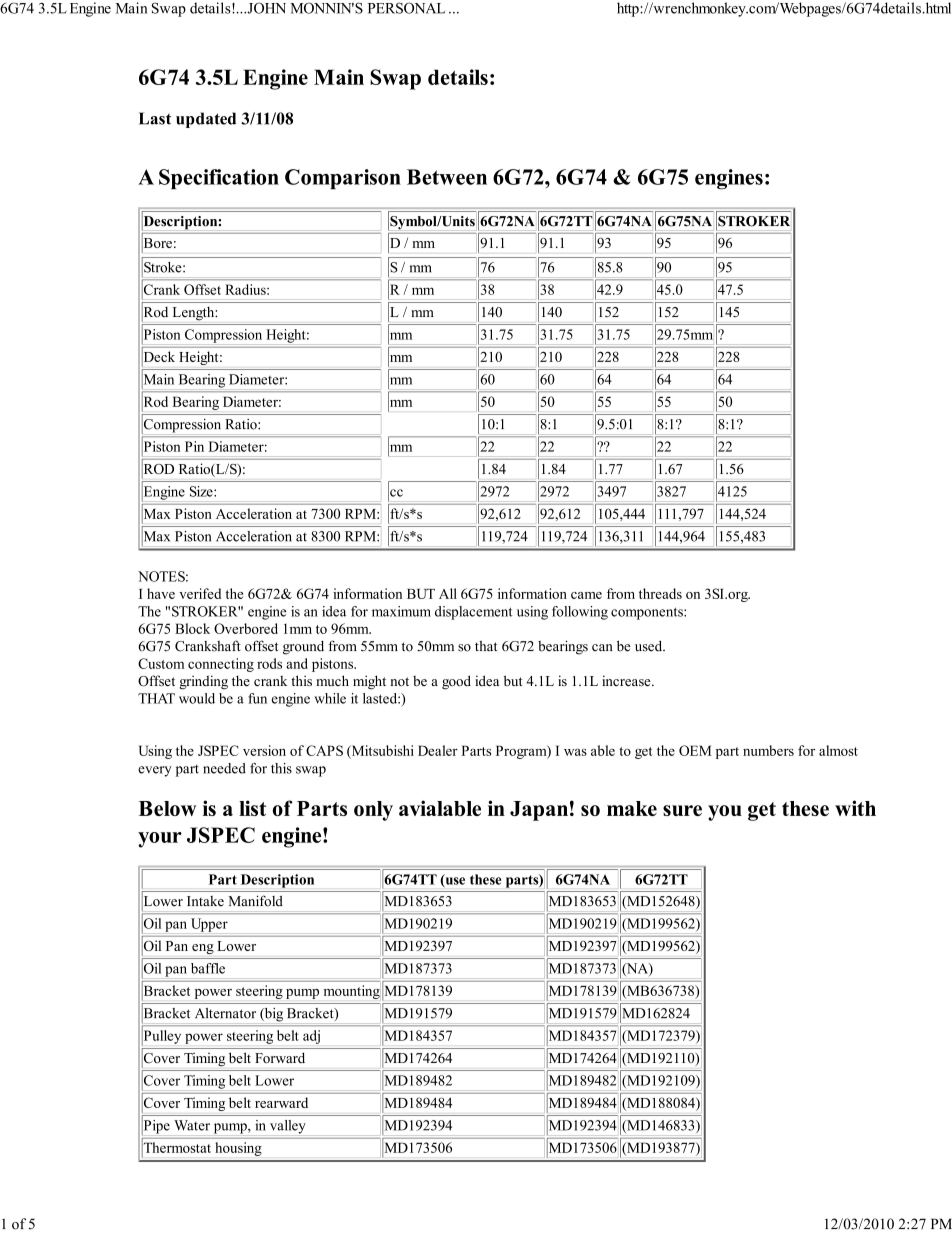  What do you see at coordinates (447, 177) in the screenshot?
I see `Between` at bounding box center [447, 177].
